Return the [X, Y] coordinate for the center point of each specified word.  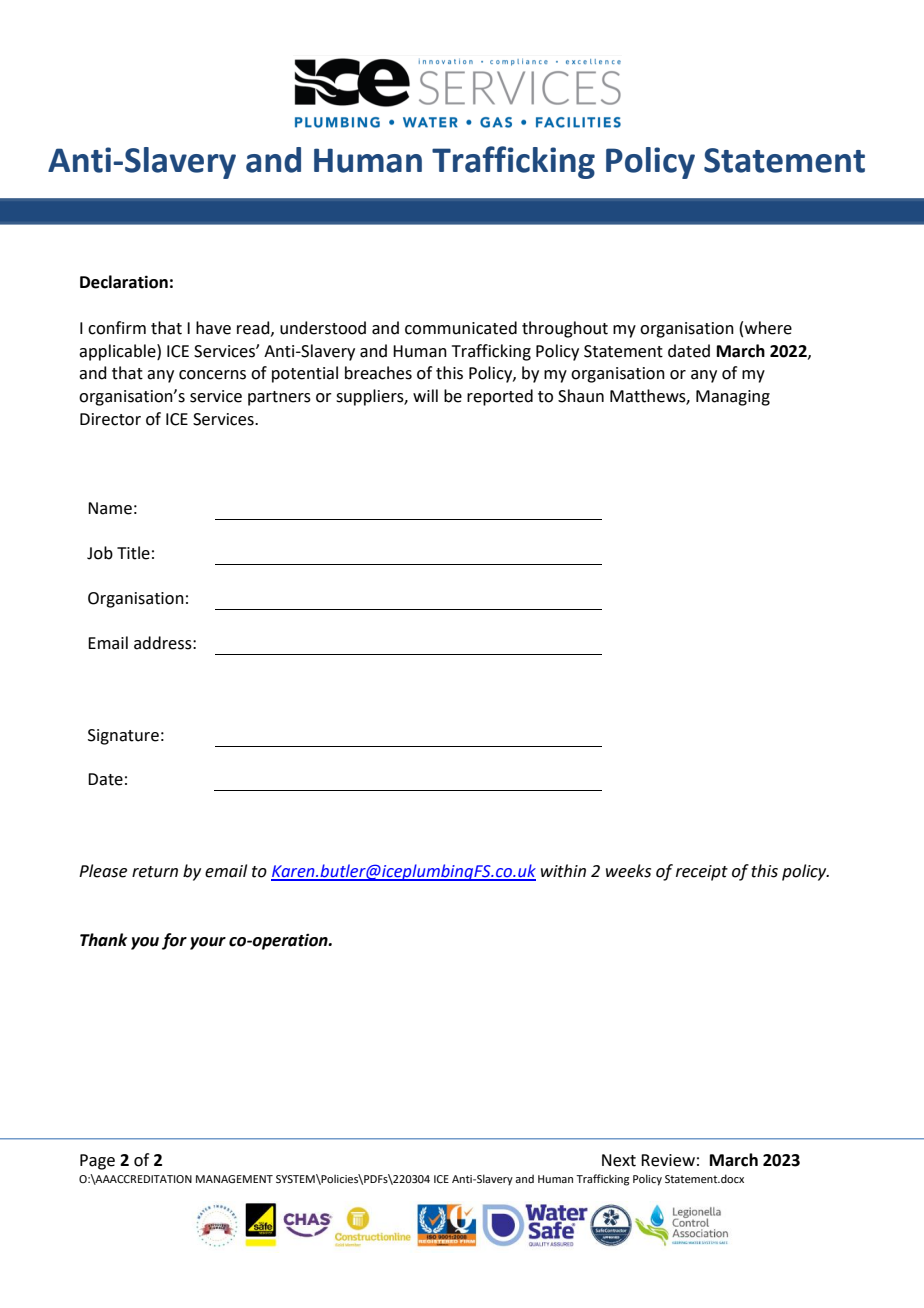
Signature [123, 737]
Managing [733, 398]
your [208, 943]
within [563, 871]
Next [619, 1160]
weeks [628, 871]
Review [668, 1160]
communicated [461, 328]
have [213, 328]
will [425, 395]
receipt [702, 873]
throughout [565, 329]
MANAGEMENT [234, 1179]
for [174, 941]
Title [133, 553]
